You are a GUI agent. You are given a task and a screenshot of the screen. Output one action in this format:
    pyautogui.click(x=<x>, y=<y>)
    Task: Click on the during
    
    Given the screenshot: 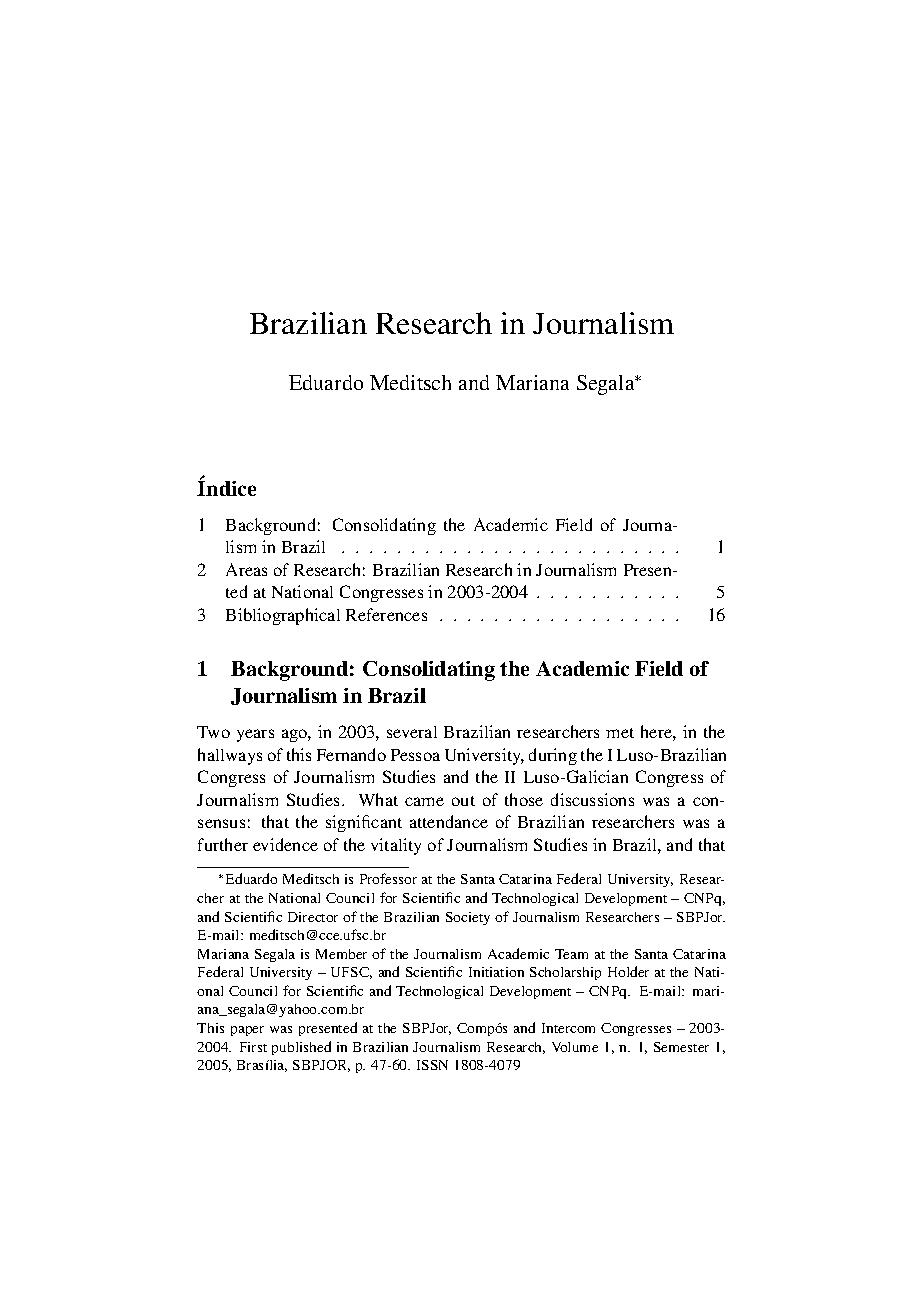 What is the action you would take?
    pyautogui.click(x=553, y=756)
